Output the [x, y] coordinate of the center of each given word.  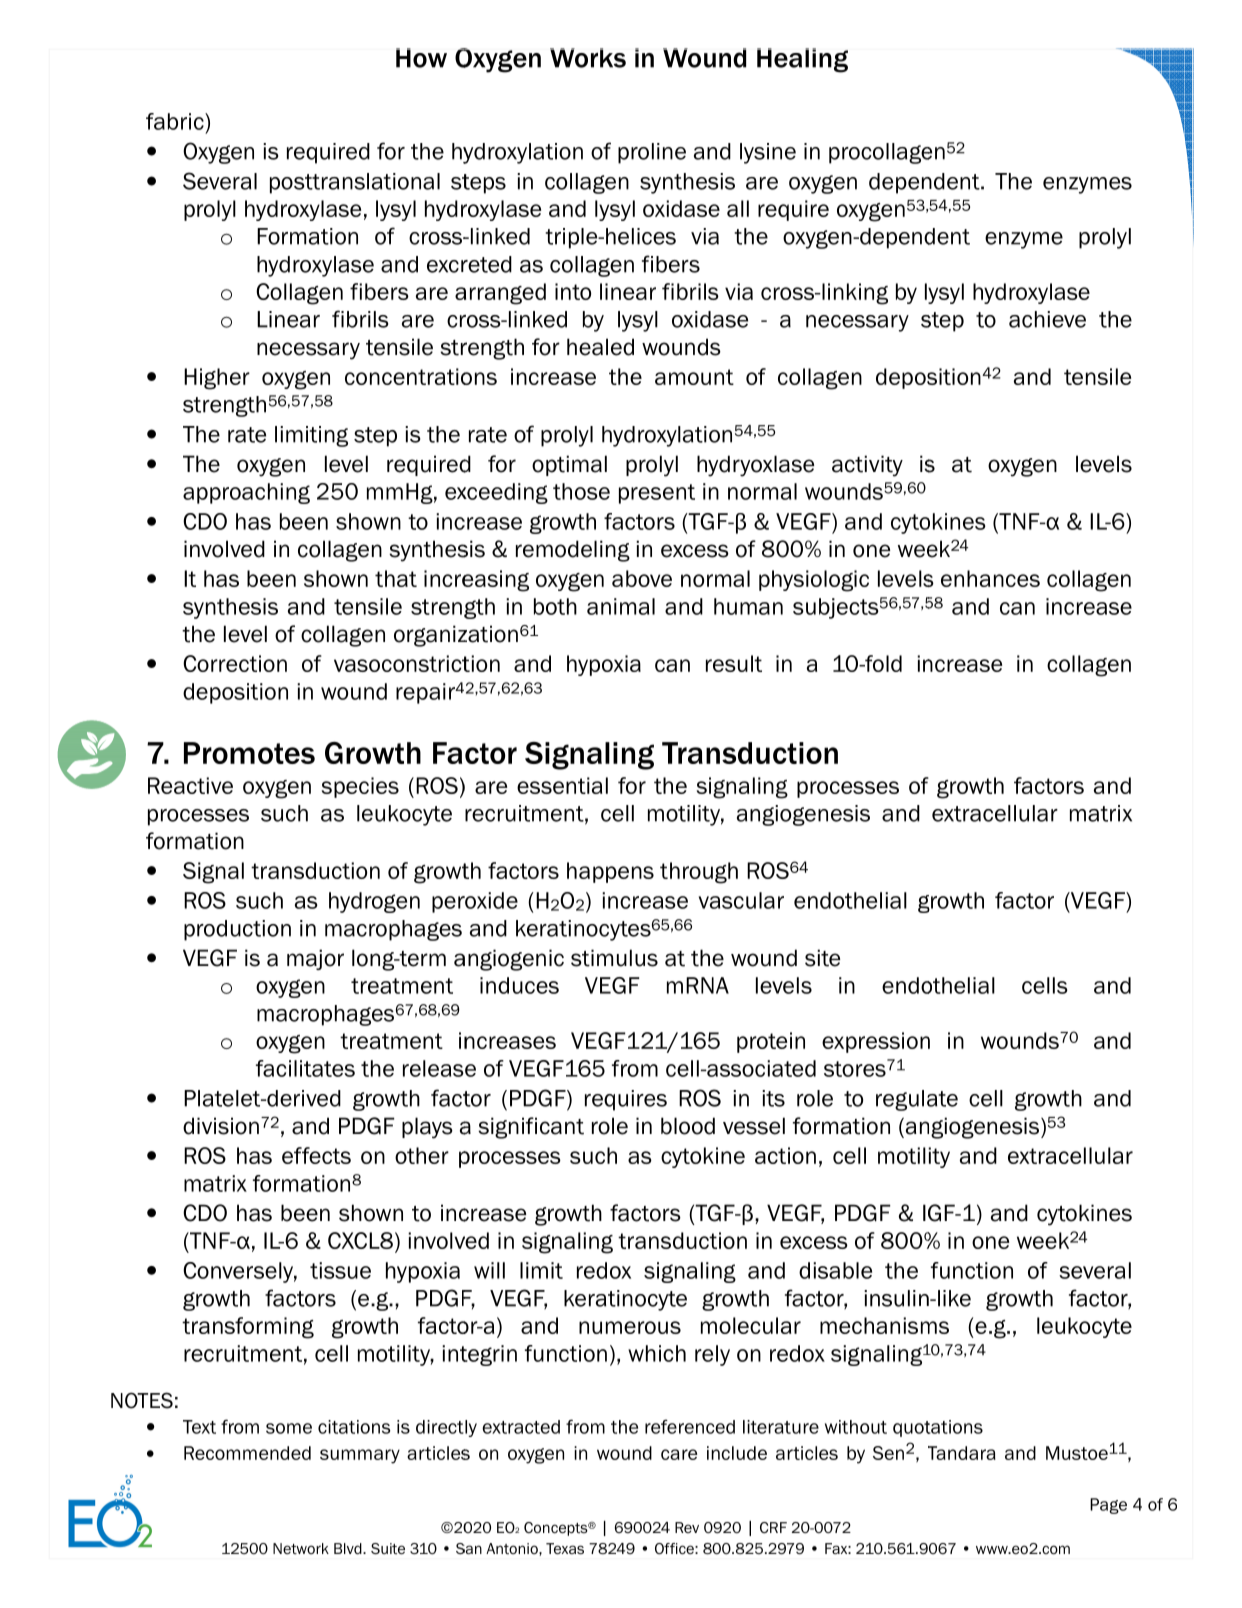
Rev [687, 1527]
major [315, 959]
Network [301, 1549]
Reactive [190, 785]
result [734, 663]
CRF [773, 1527]
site [822, 958]
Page [1108, 1506]
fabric [176, 121]
